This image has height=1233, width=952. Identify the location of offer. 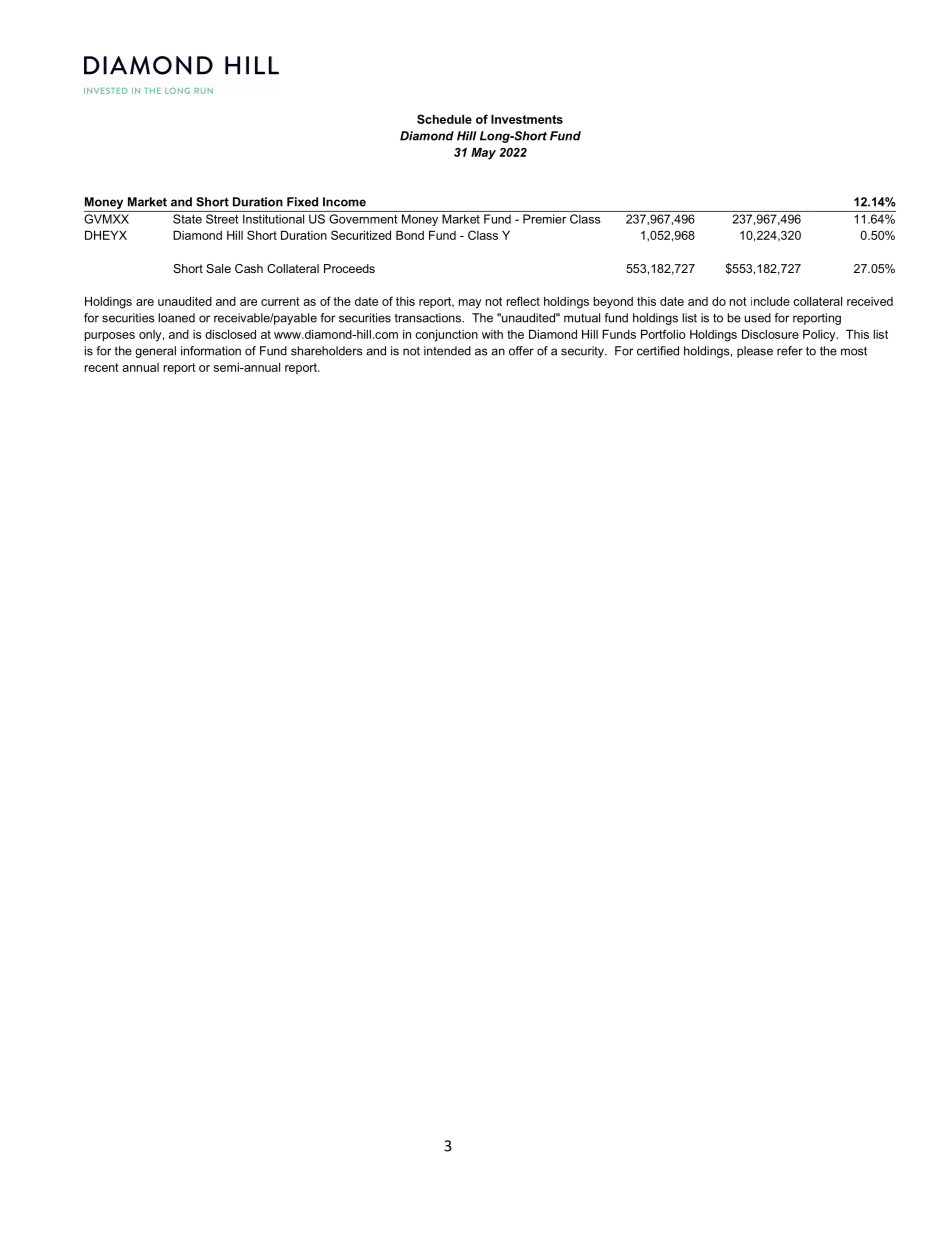
(521, 351).
